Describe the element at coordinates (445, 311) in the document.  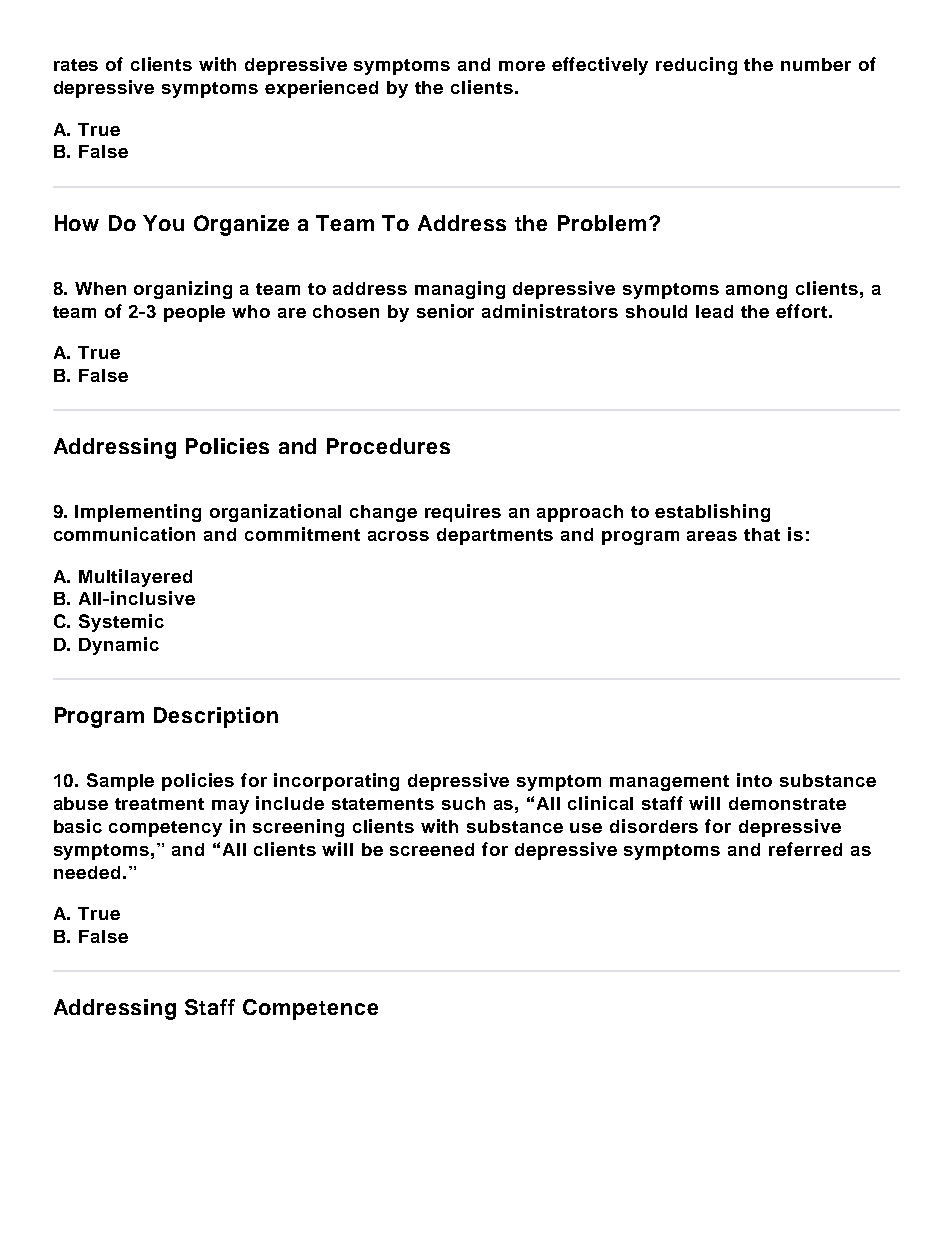
I see `senior` at that location.
